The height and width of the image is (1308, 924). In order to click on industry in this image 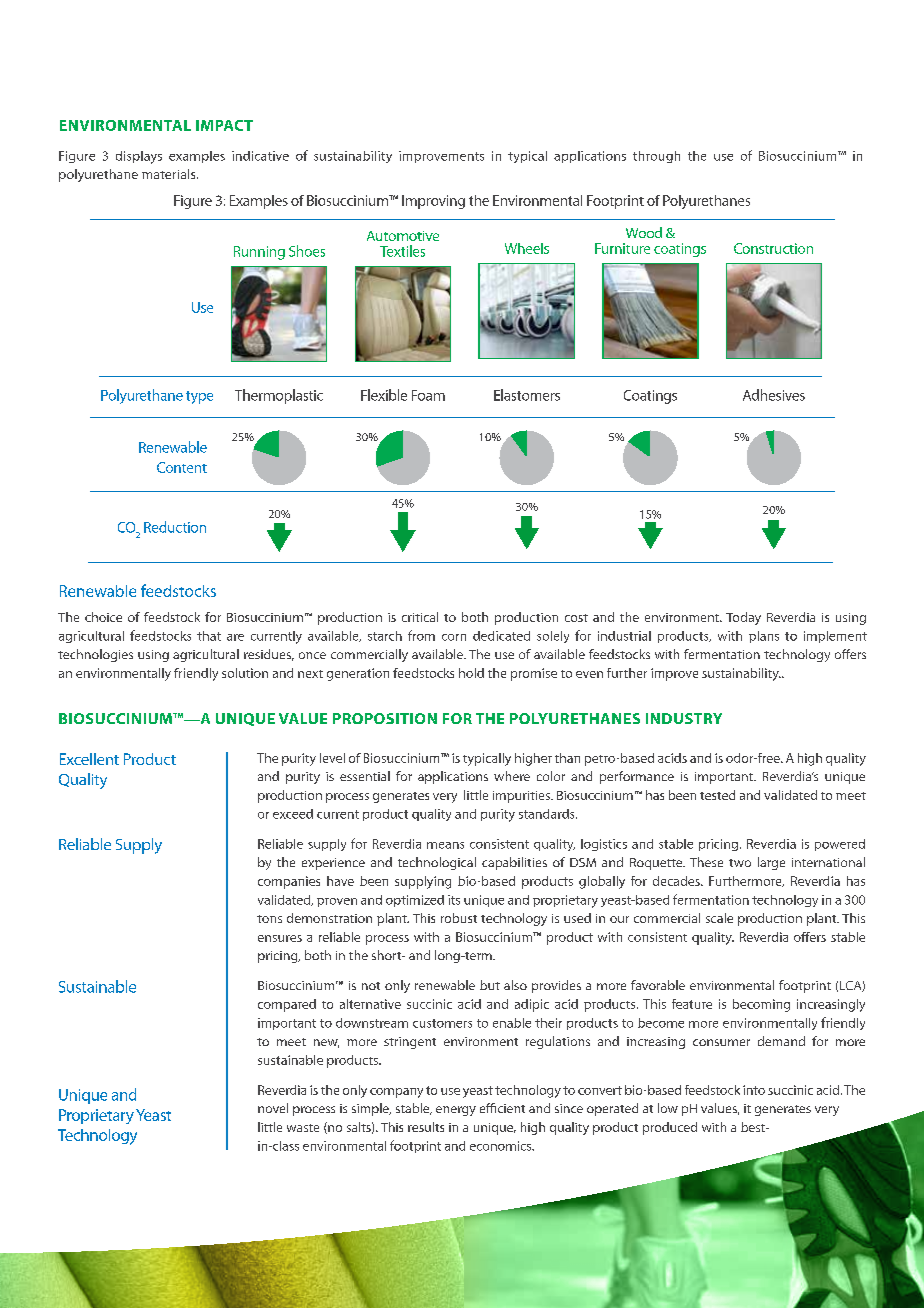, I will do `click(684, 718)`.
